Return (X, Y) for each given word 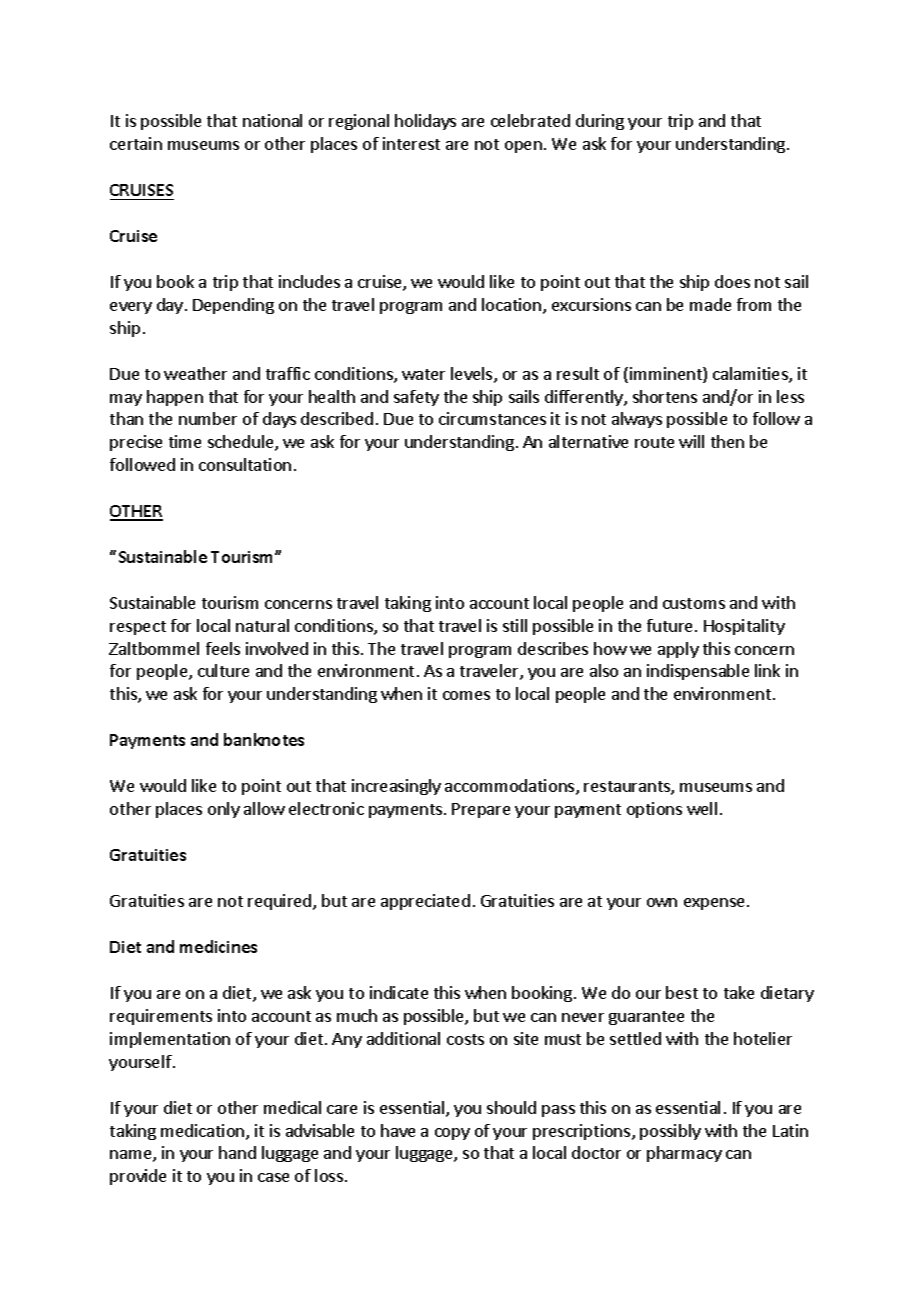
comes (466, 695)
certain (136, 143)
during (600, 122)
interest (411, 143)
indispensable (698, 672)
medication (204, 1132)
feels (223, 648)
